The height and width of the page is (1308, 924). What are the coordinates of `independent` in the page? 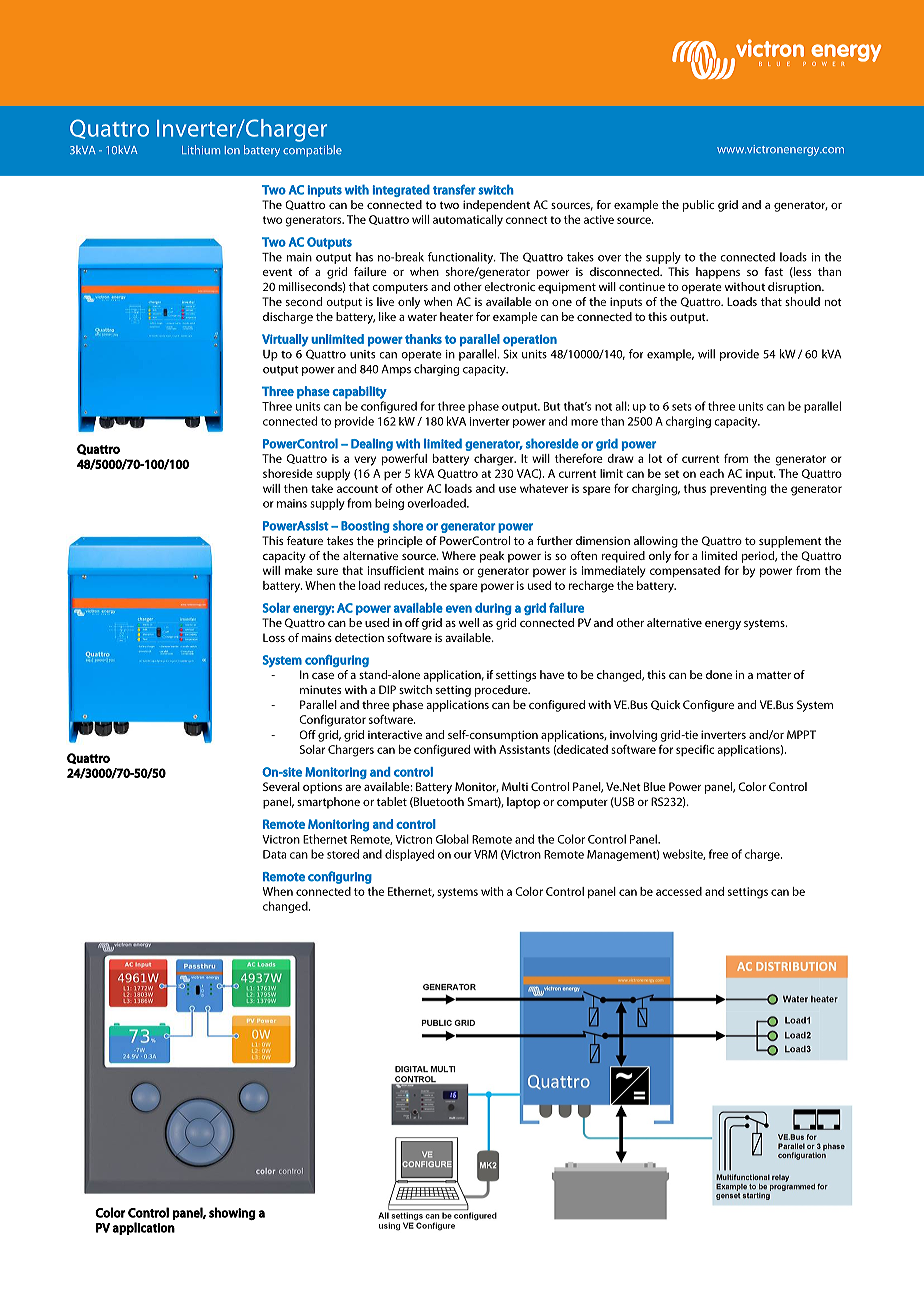 It's located at (496, 206).
